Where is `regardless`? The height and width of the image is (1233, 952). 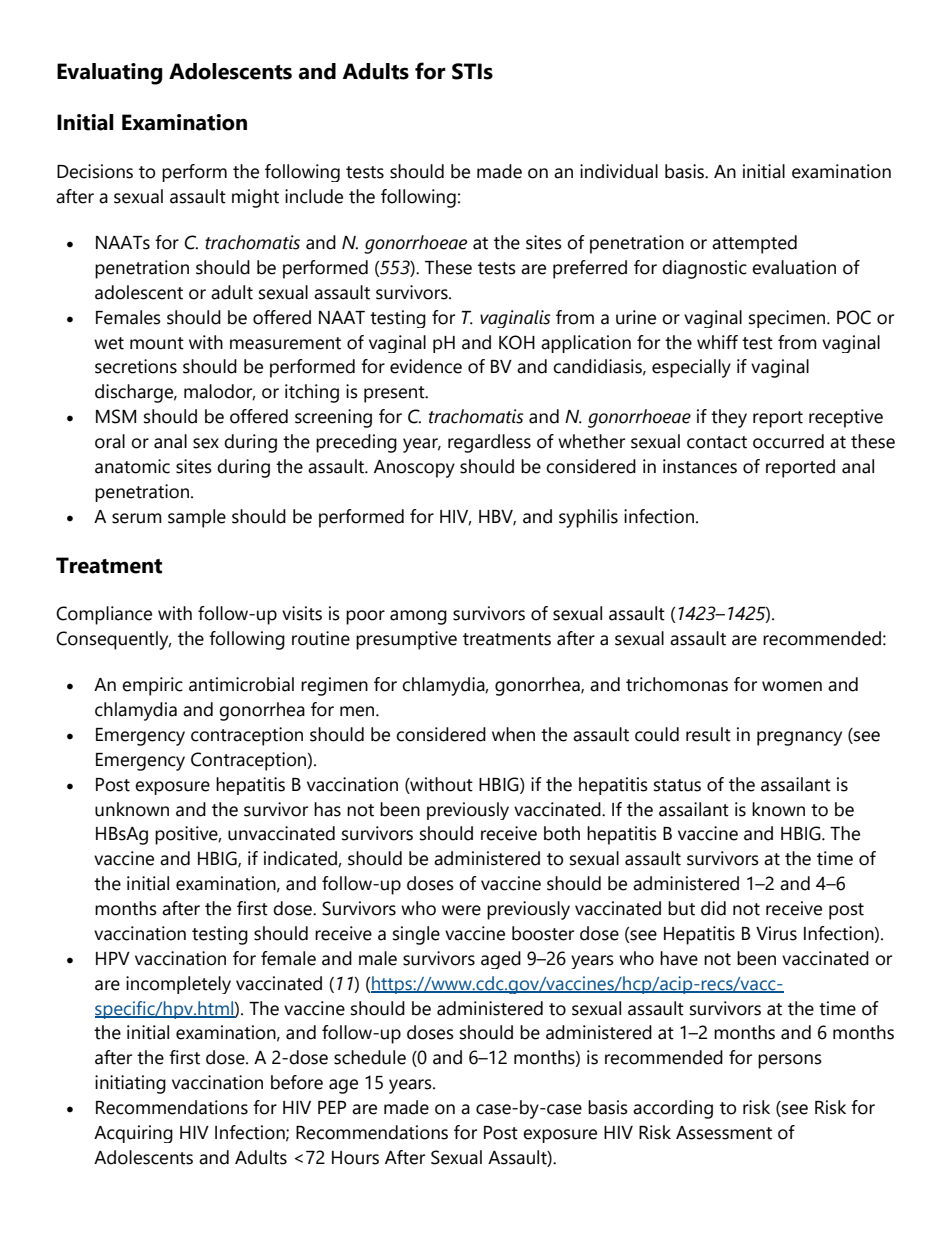
regardless is located at coordinates (489, 443).
